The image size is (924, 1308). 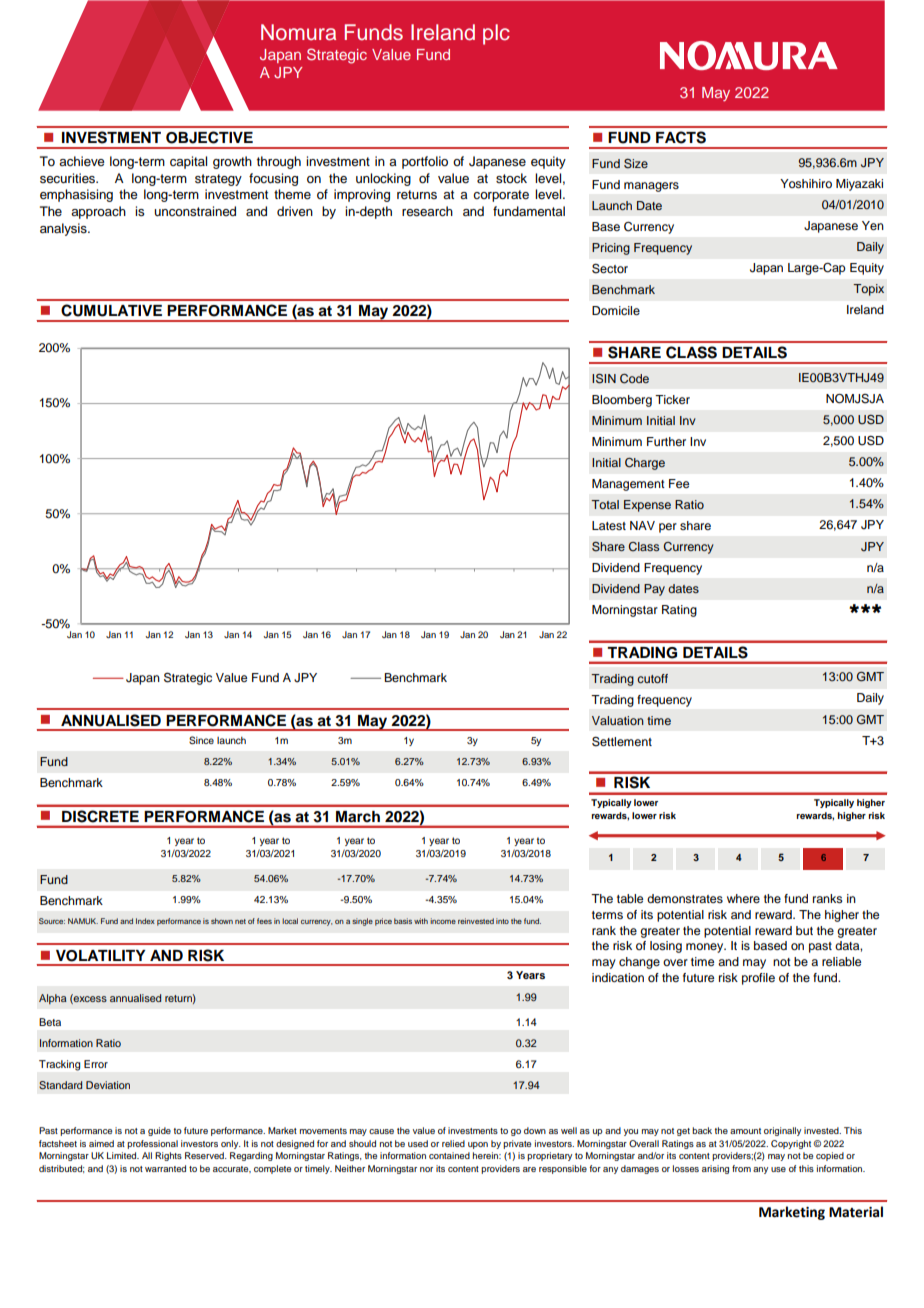 What do you see at coordinates (672, 399) in the screenshot?
I see `Ticker` at bounding box center [672, 399].
